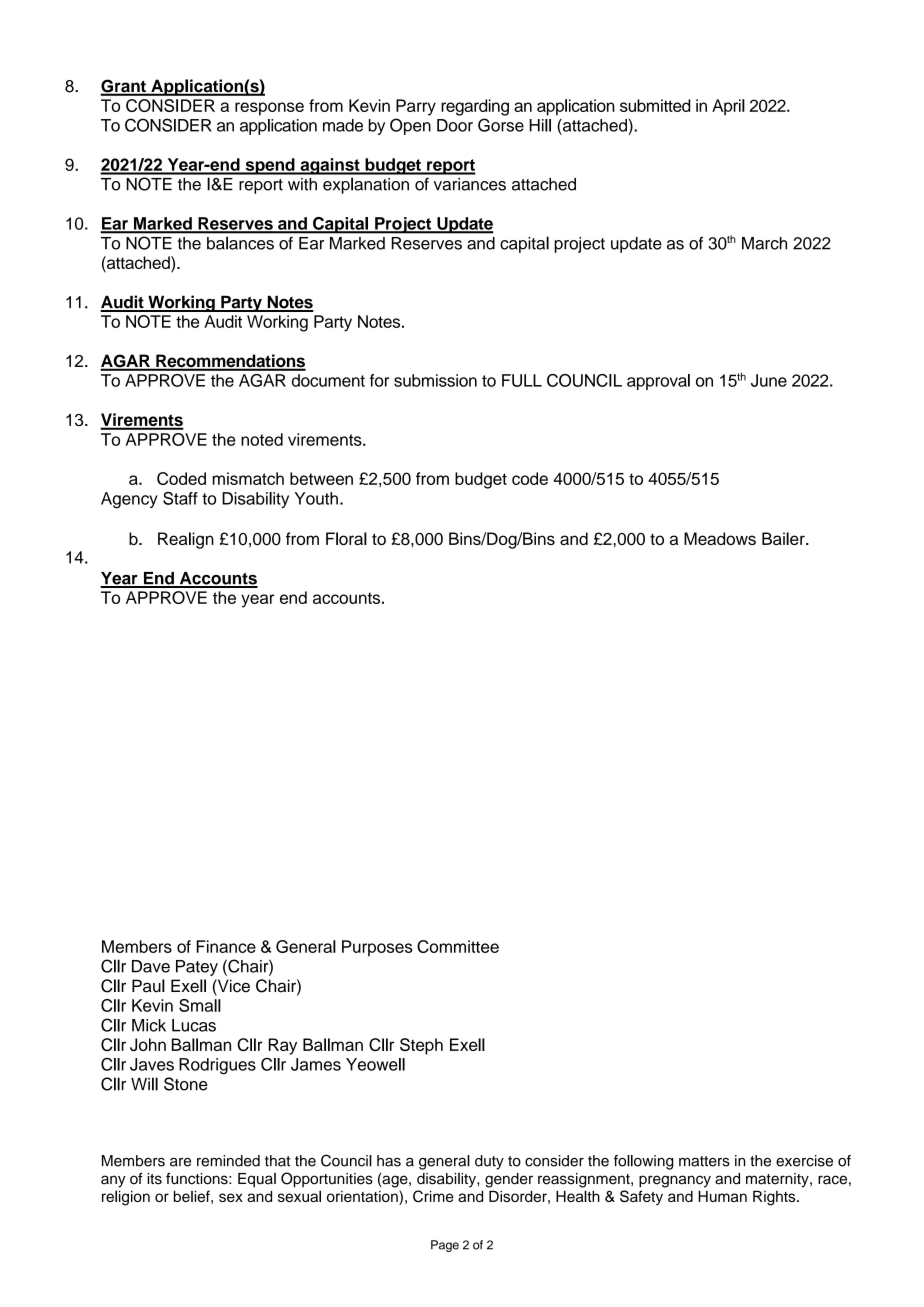  What do you see at coordinates (186, 540) in the document?
I see `Realign` at bounding box center [186, 540].
